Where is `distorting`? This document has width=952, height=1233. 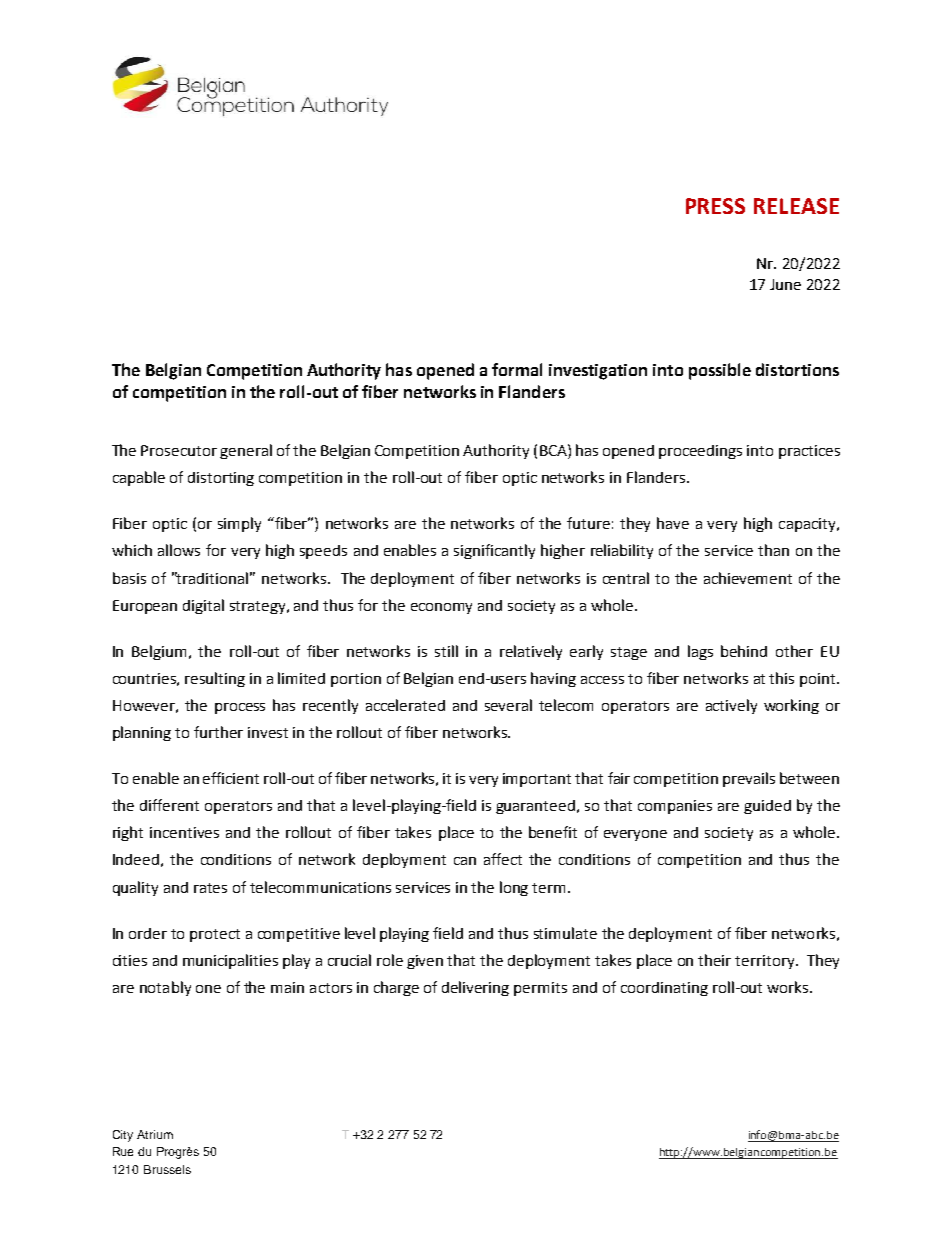
distorting is located at coordinates (221, 479).
